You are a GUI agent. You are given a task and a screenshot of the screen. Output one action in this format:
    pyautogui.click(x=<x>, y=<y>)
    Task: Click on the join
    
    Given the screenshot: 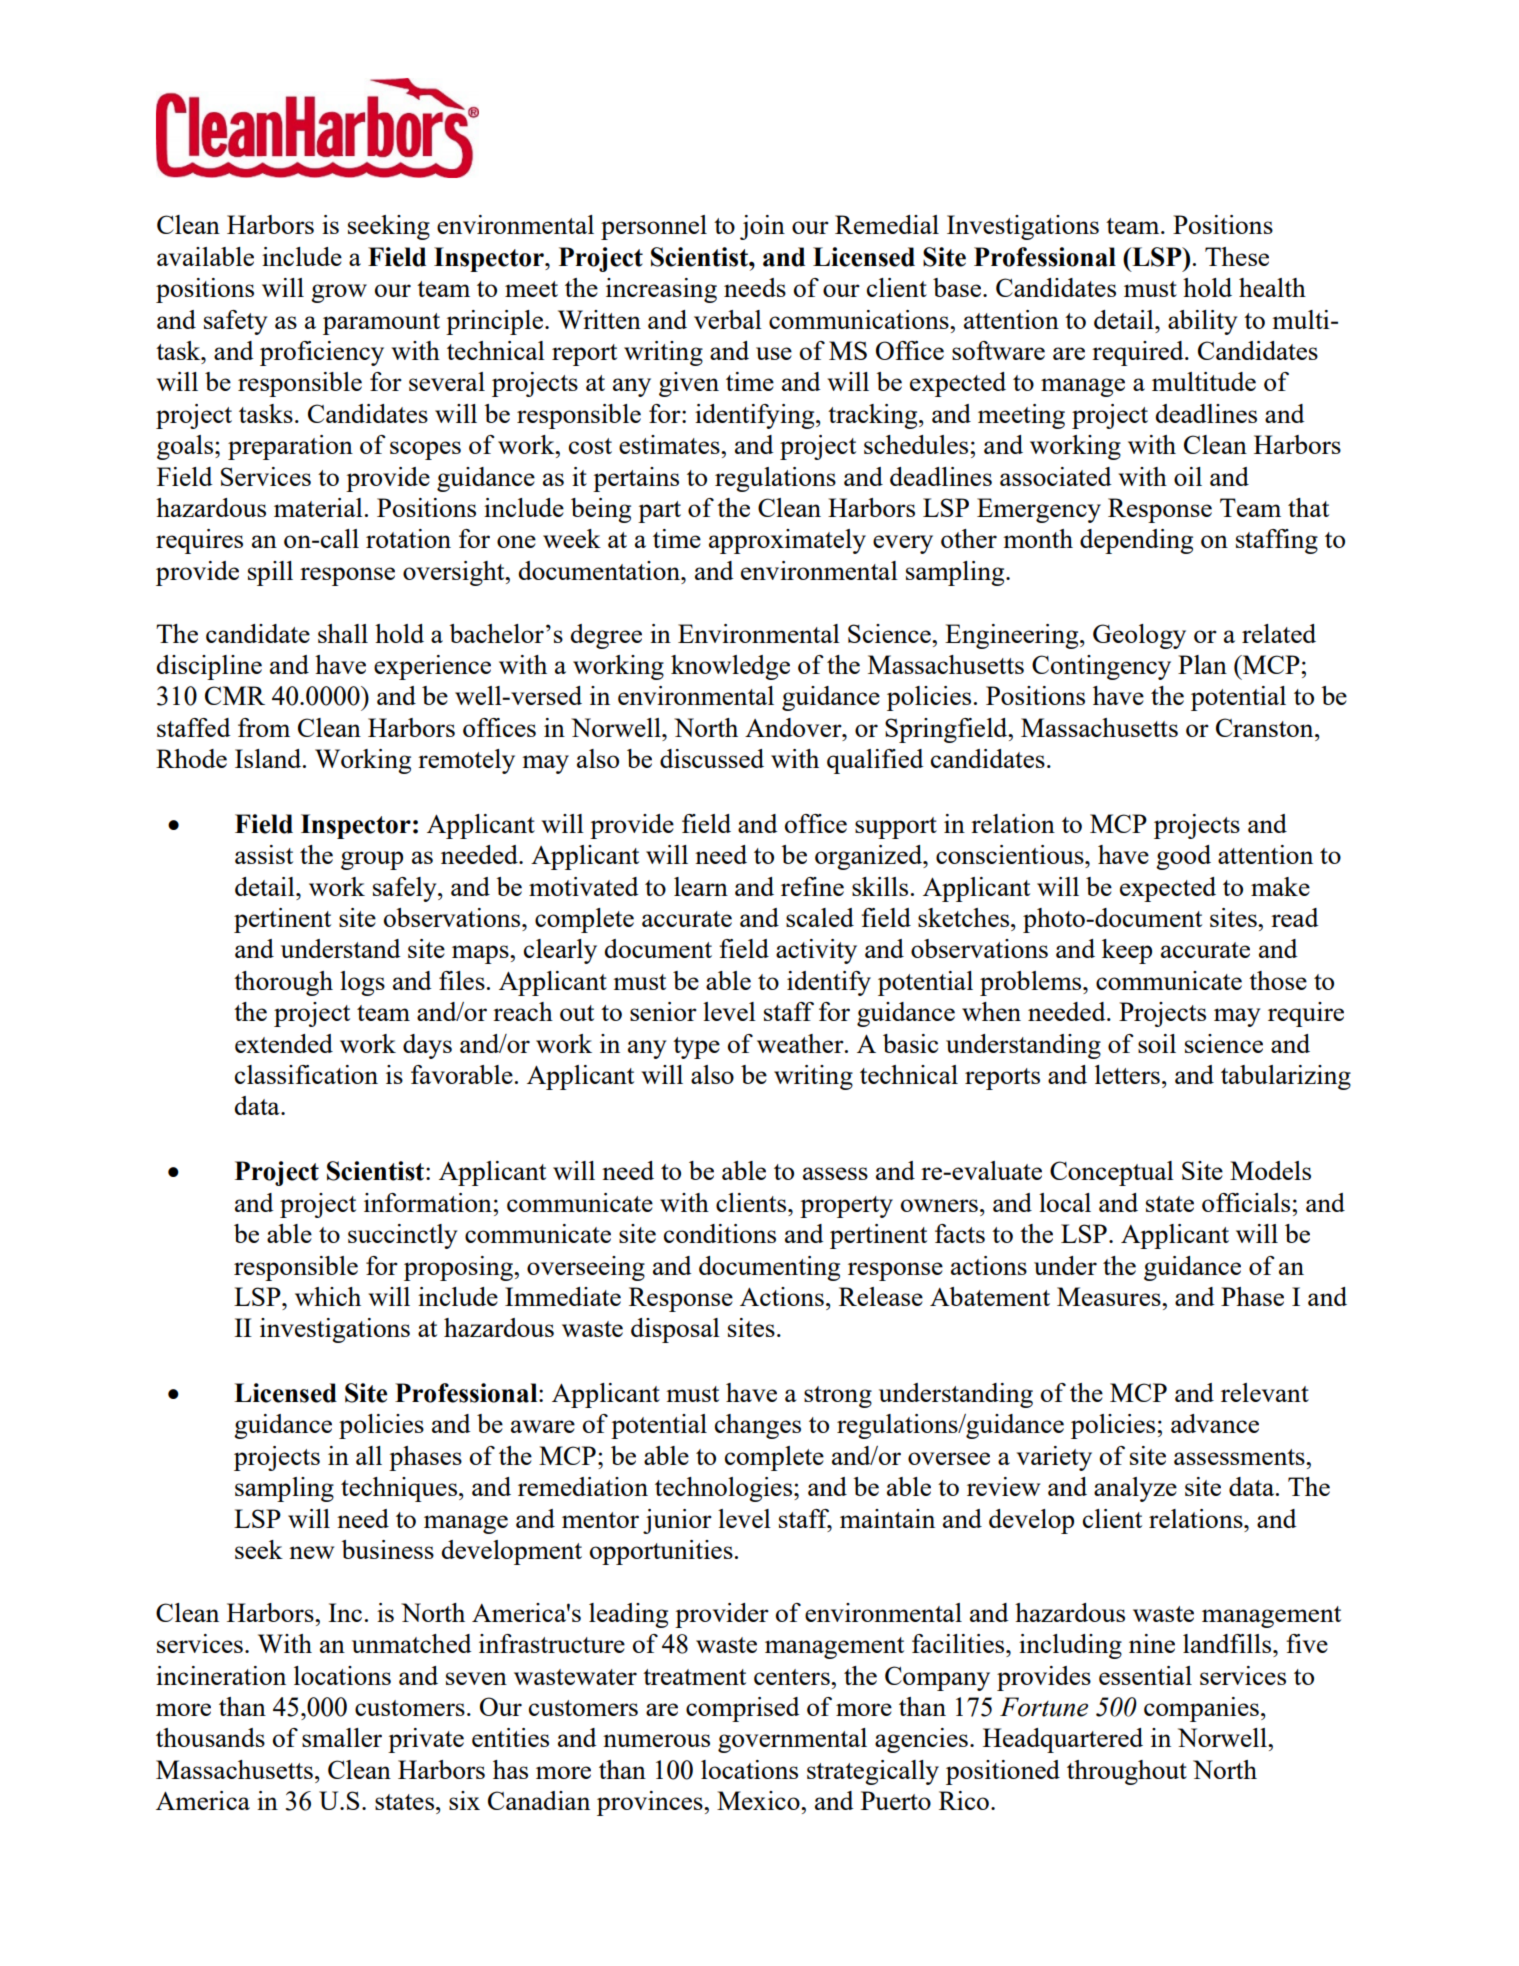 What is the action you would take?
    pyautogui.click(x=762, y=227)
